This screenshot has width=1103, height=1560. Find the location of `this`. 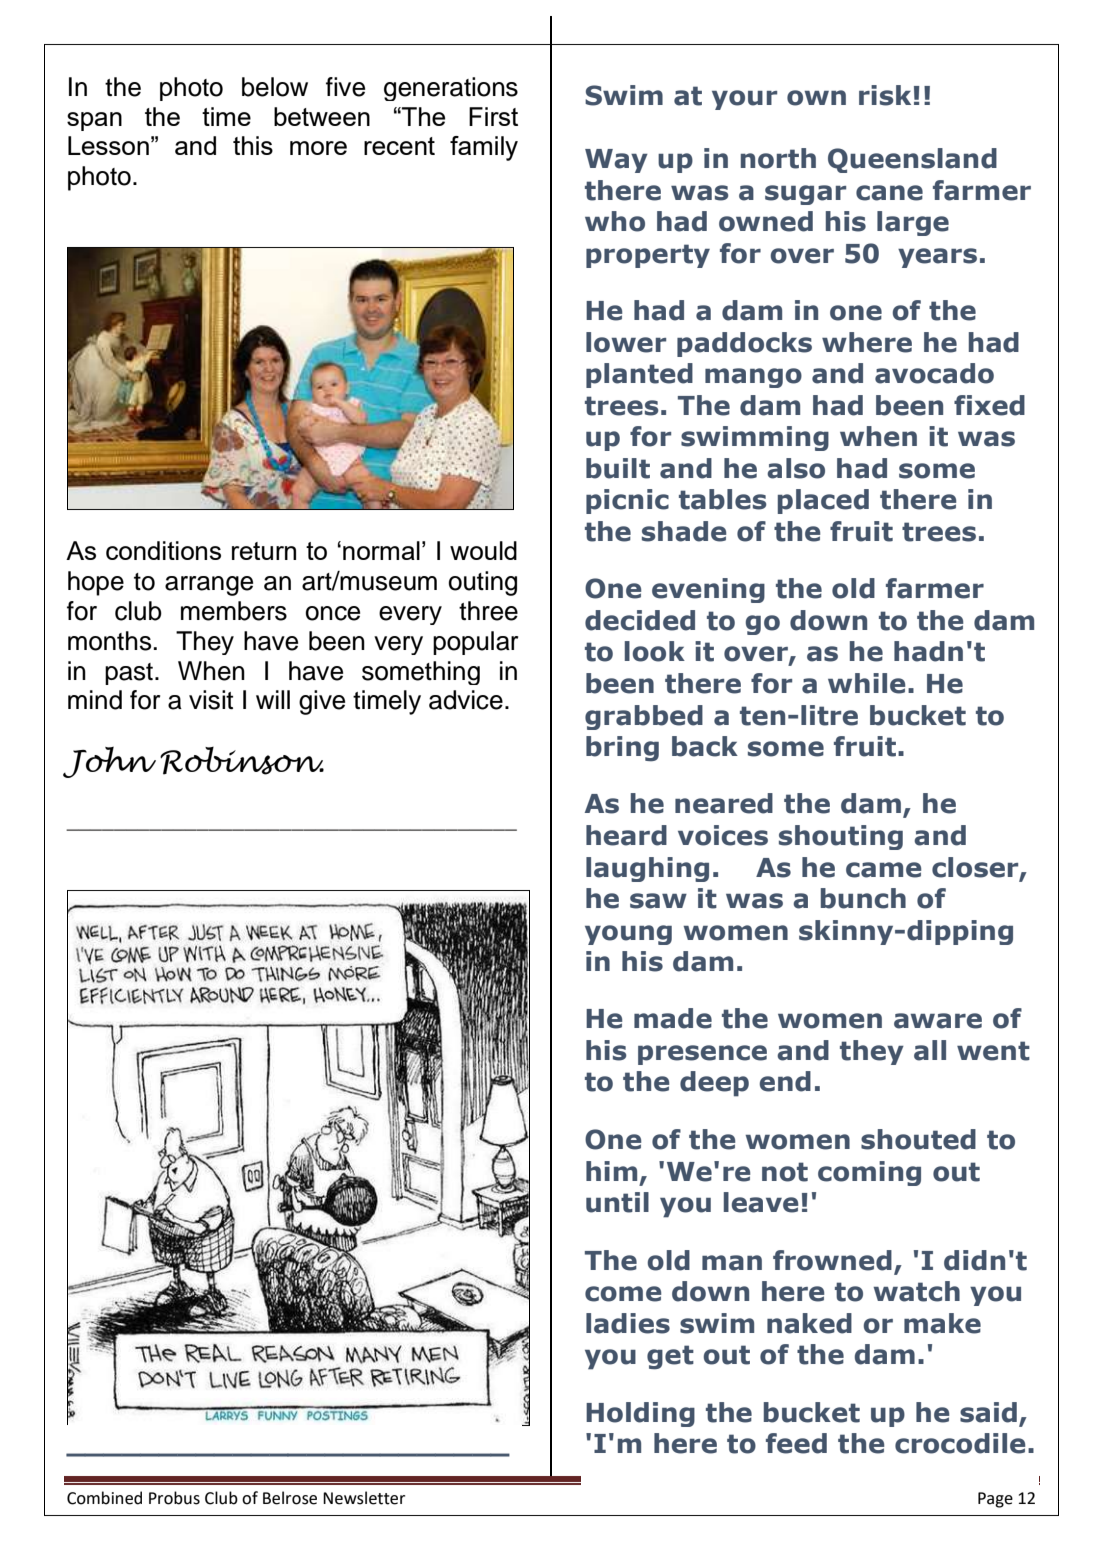

this is located at coordinates (253, 145).
